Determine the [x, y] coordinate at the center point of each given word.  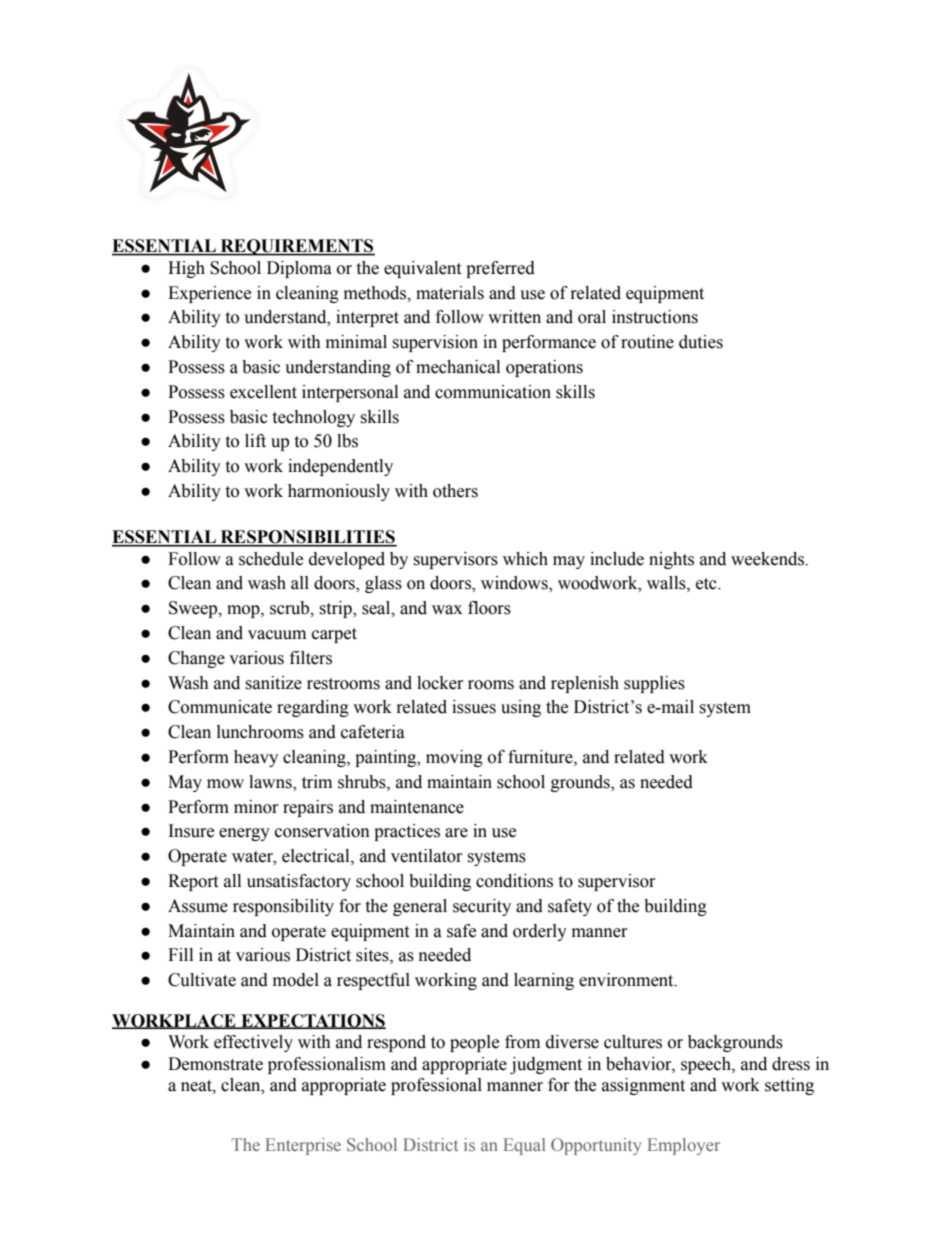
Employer [683, 1146]
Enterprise [303, 1146]
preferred [500, 269]
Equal [524, 1146]
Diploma [299, 269]
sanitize [273, 683]
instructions [655, 317]
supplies [654, 684]
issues [474, 707]
